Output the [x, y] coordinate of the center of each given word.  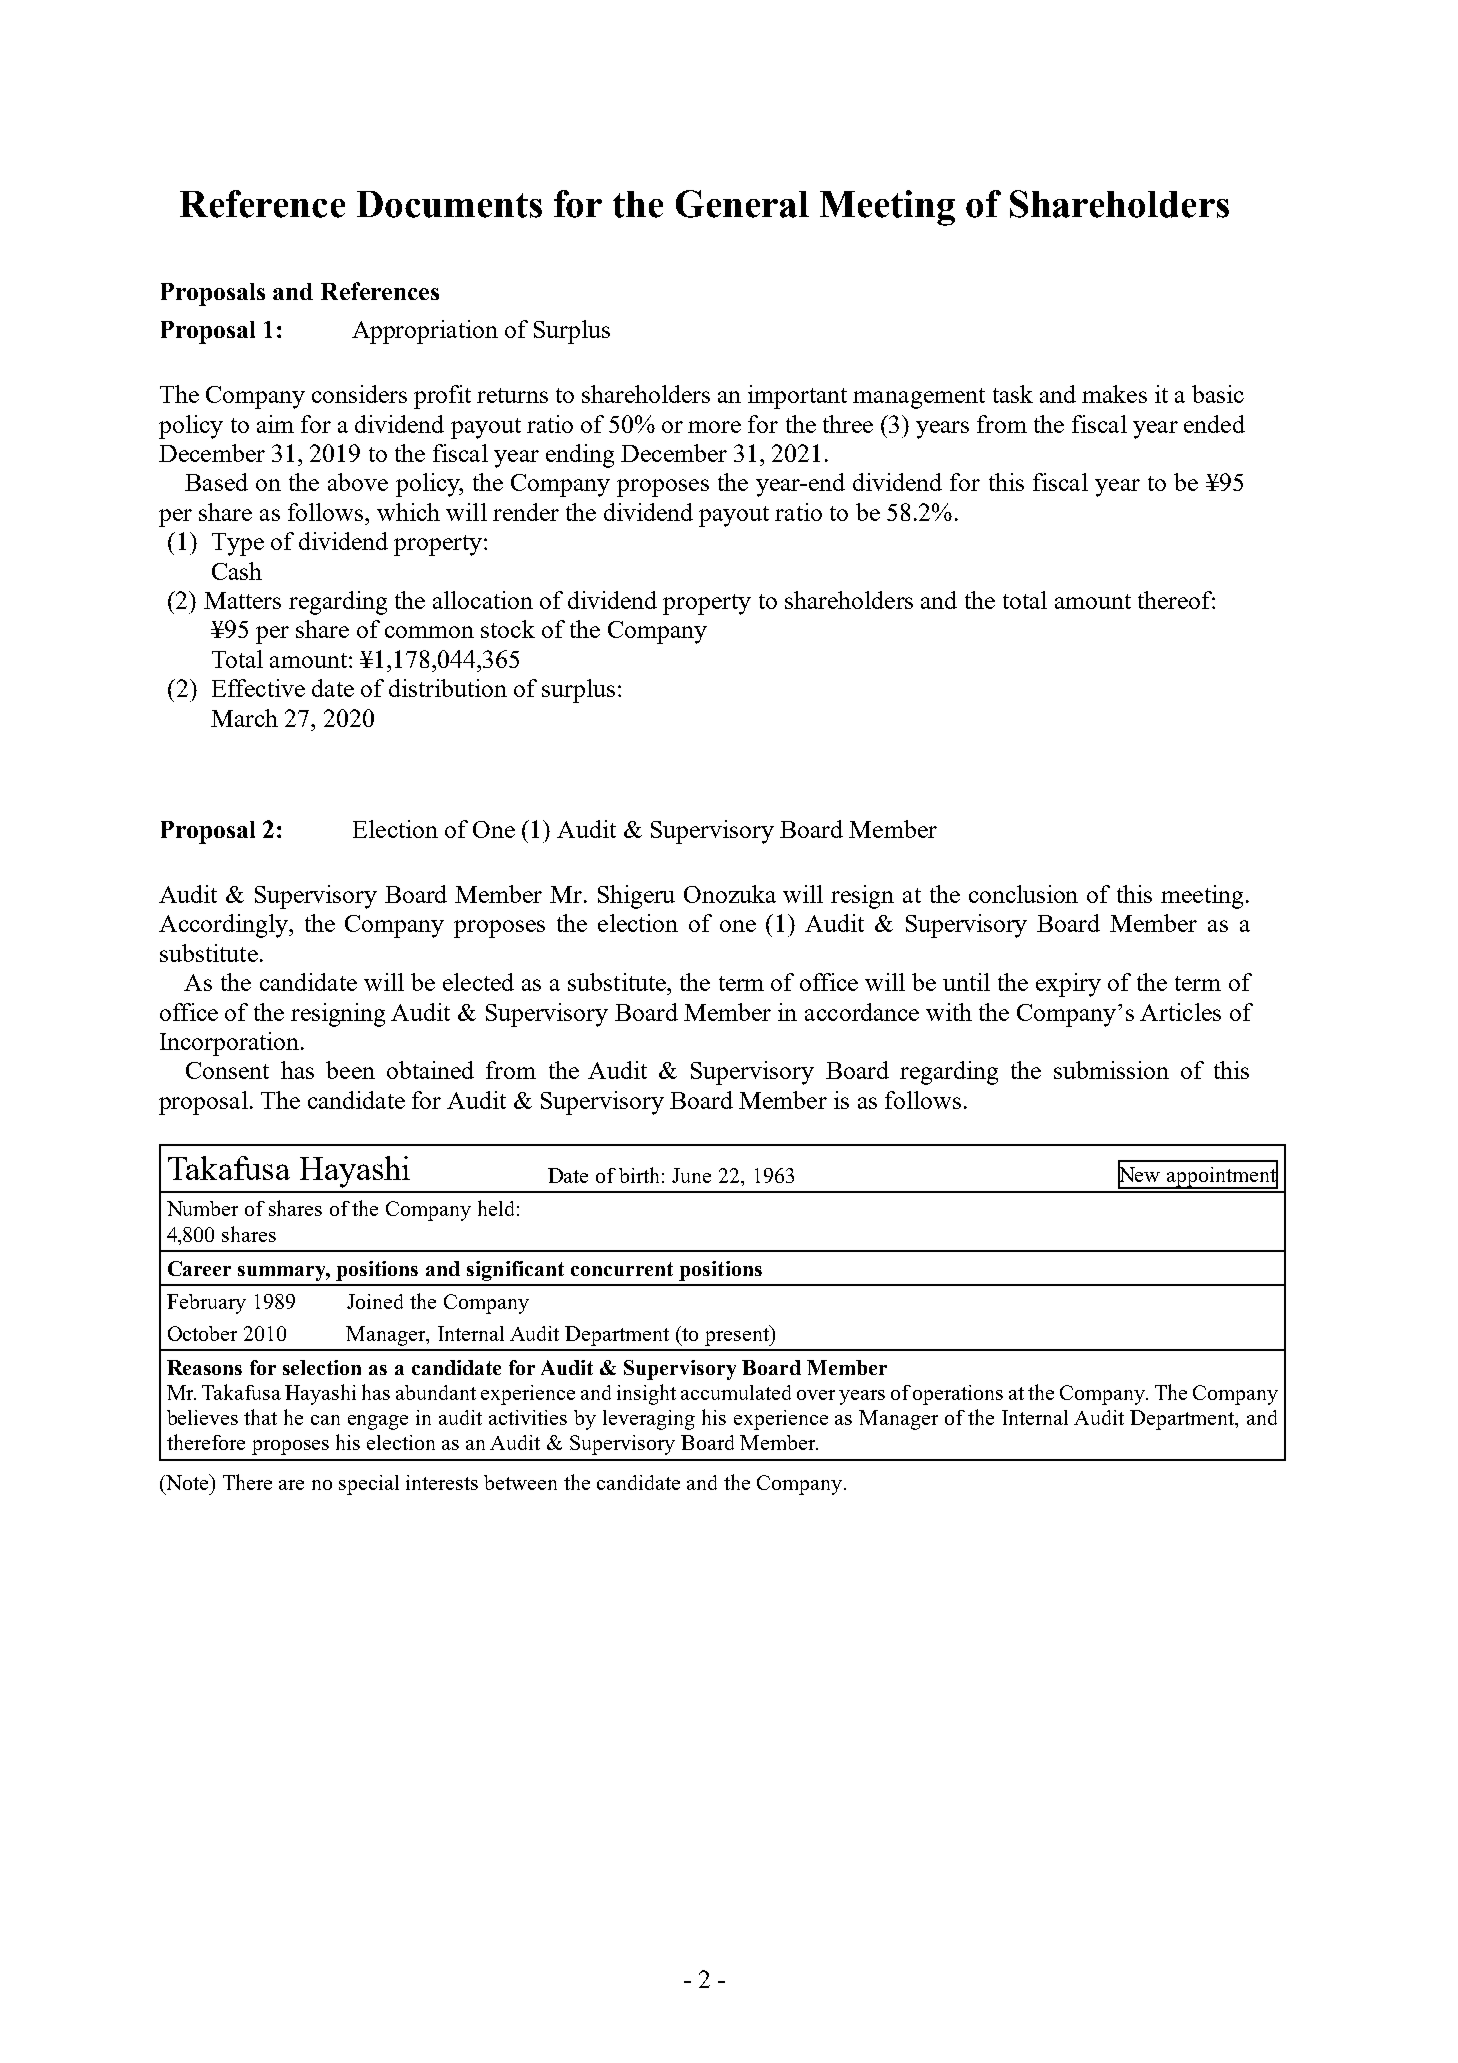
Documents [449, 204]
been [350, 1070]
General [742, 204]
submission [1111, 1070]
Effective [258, 688]
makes [1114, 394]
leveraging [649, 1420]
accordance [862, 1012]
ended [1214, 424]
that [260, 1417]
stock [508, 629]
